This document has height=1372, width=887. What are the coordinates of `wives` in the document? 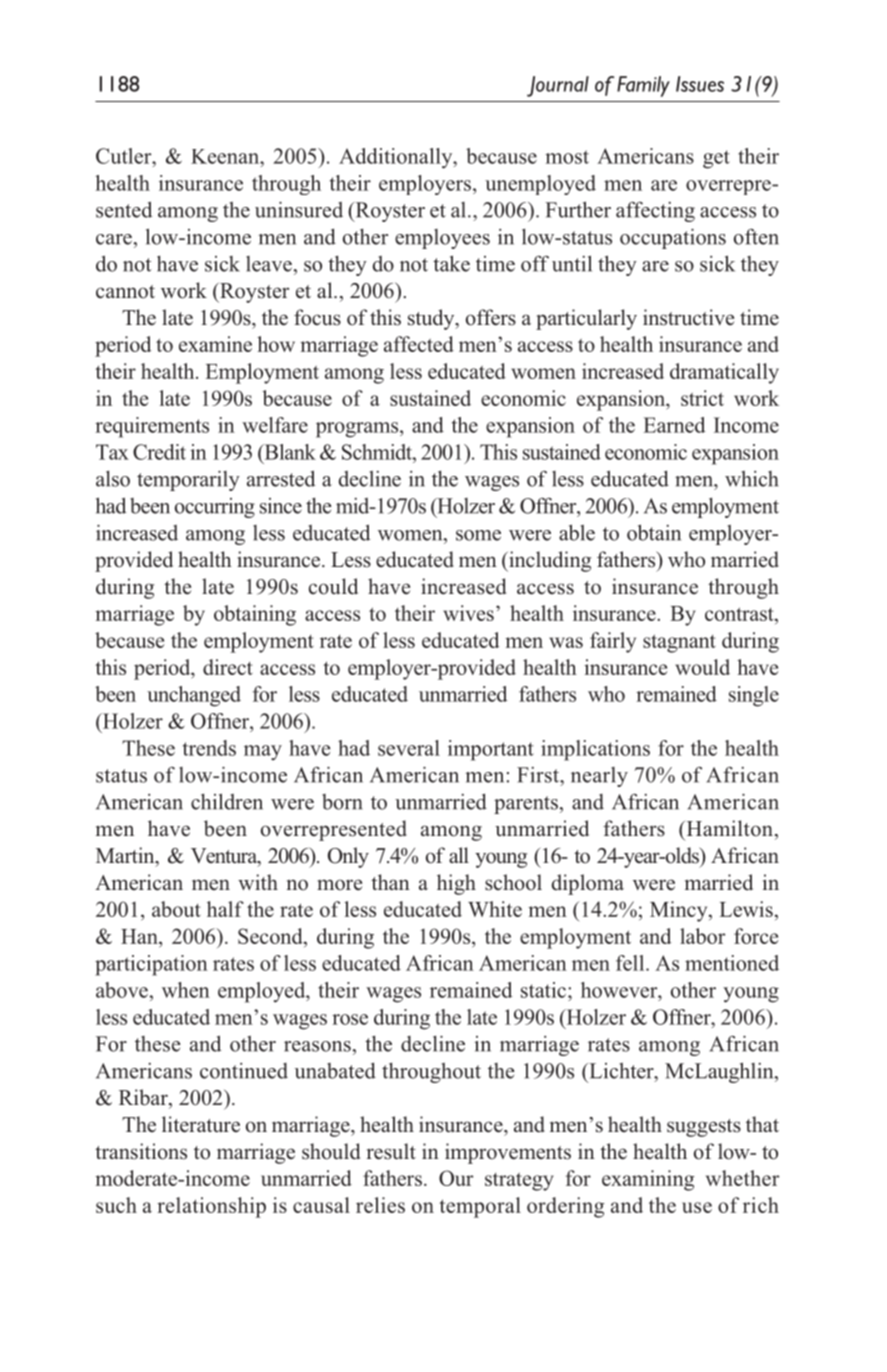 It's located at (468, 613).
